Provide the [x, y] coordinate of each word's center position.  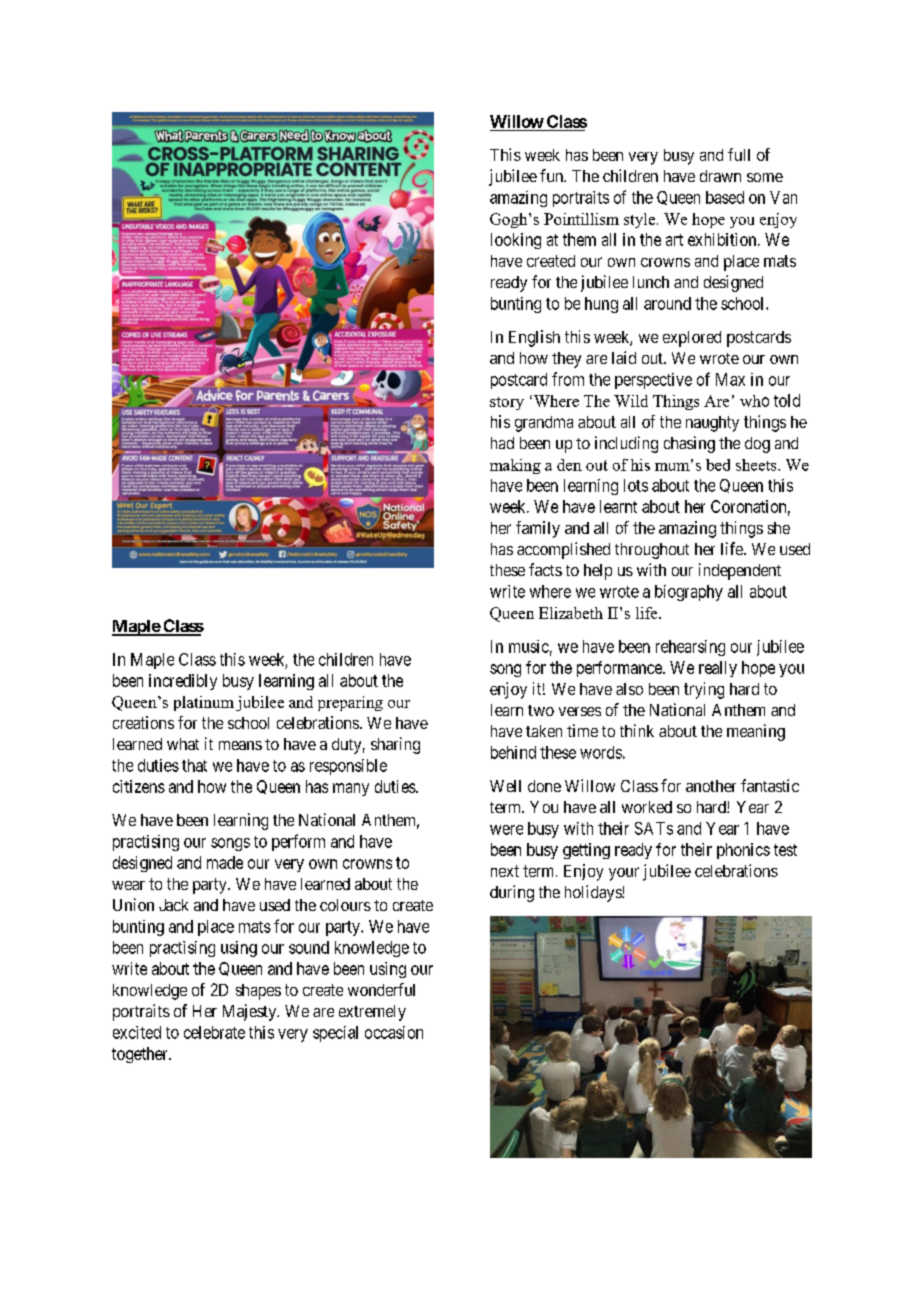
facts [545, 569]
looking [516, 241]
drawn [720, 176]
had [502, 443]
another [711, 786]
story [507, 403]
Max [730, 379]
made [225, 862]
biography [689, 593]
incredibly [183, 682]
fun [552, 175]
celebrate [214, 1032]
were [506, 830]
